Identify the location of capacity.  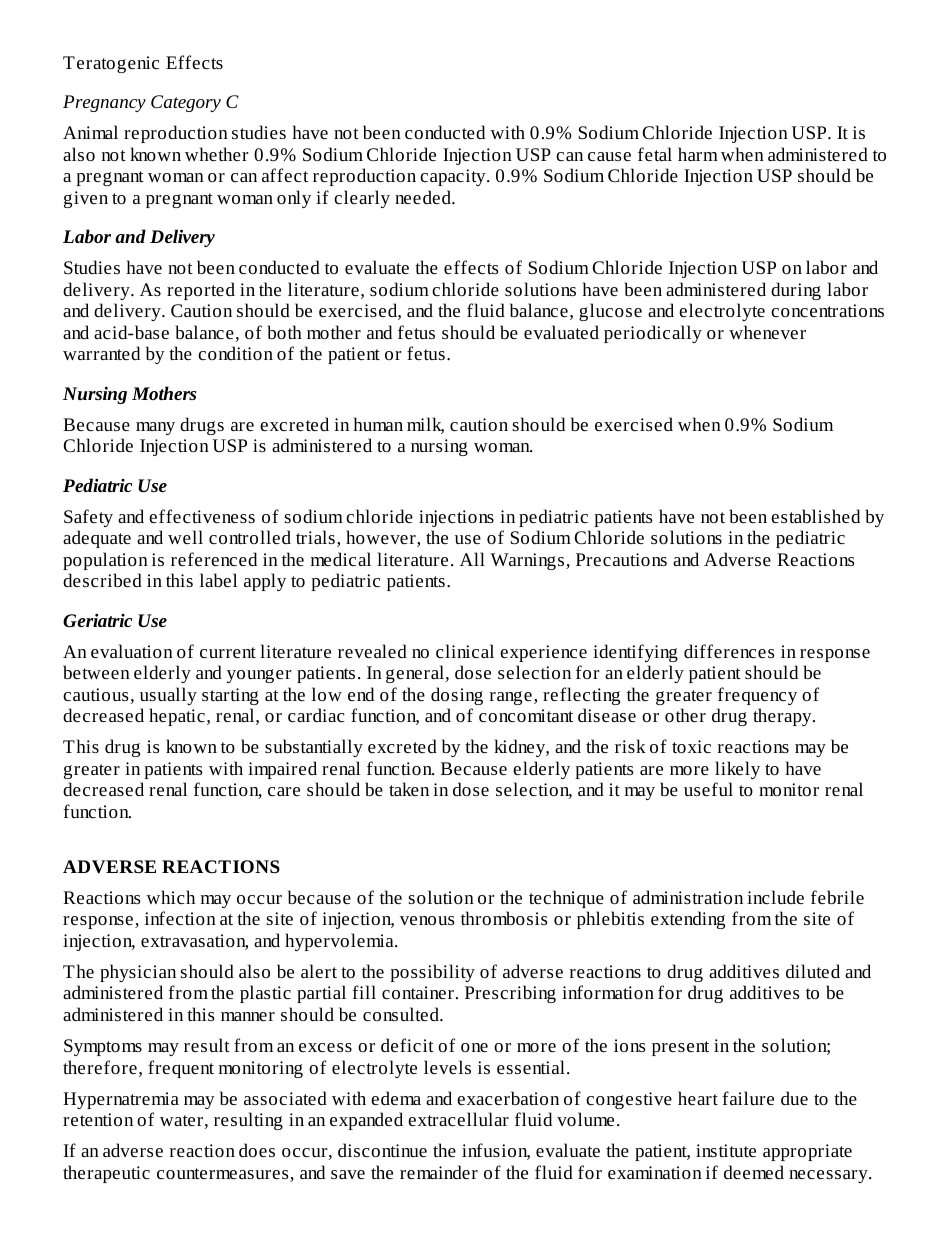
(454, 177).
